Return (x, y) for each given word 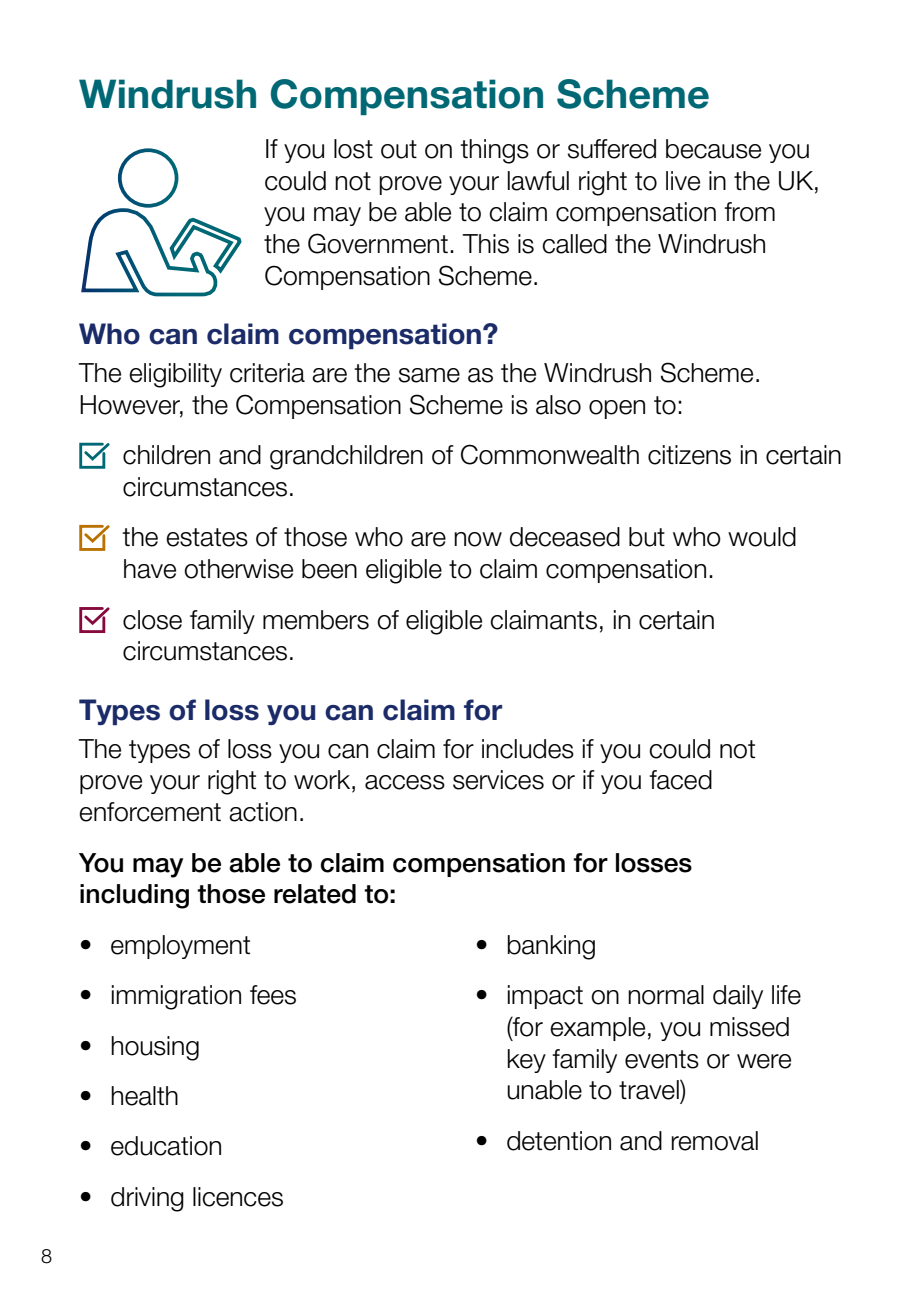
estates (207, 537)
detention (559, 1141)
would (762, 537)
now (478, 539)
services (498, 780)
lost (353, 149)
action (263, 812)
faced (680, 780)
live (683, 181)
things (494, 151)
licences (238, 1197)
